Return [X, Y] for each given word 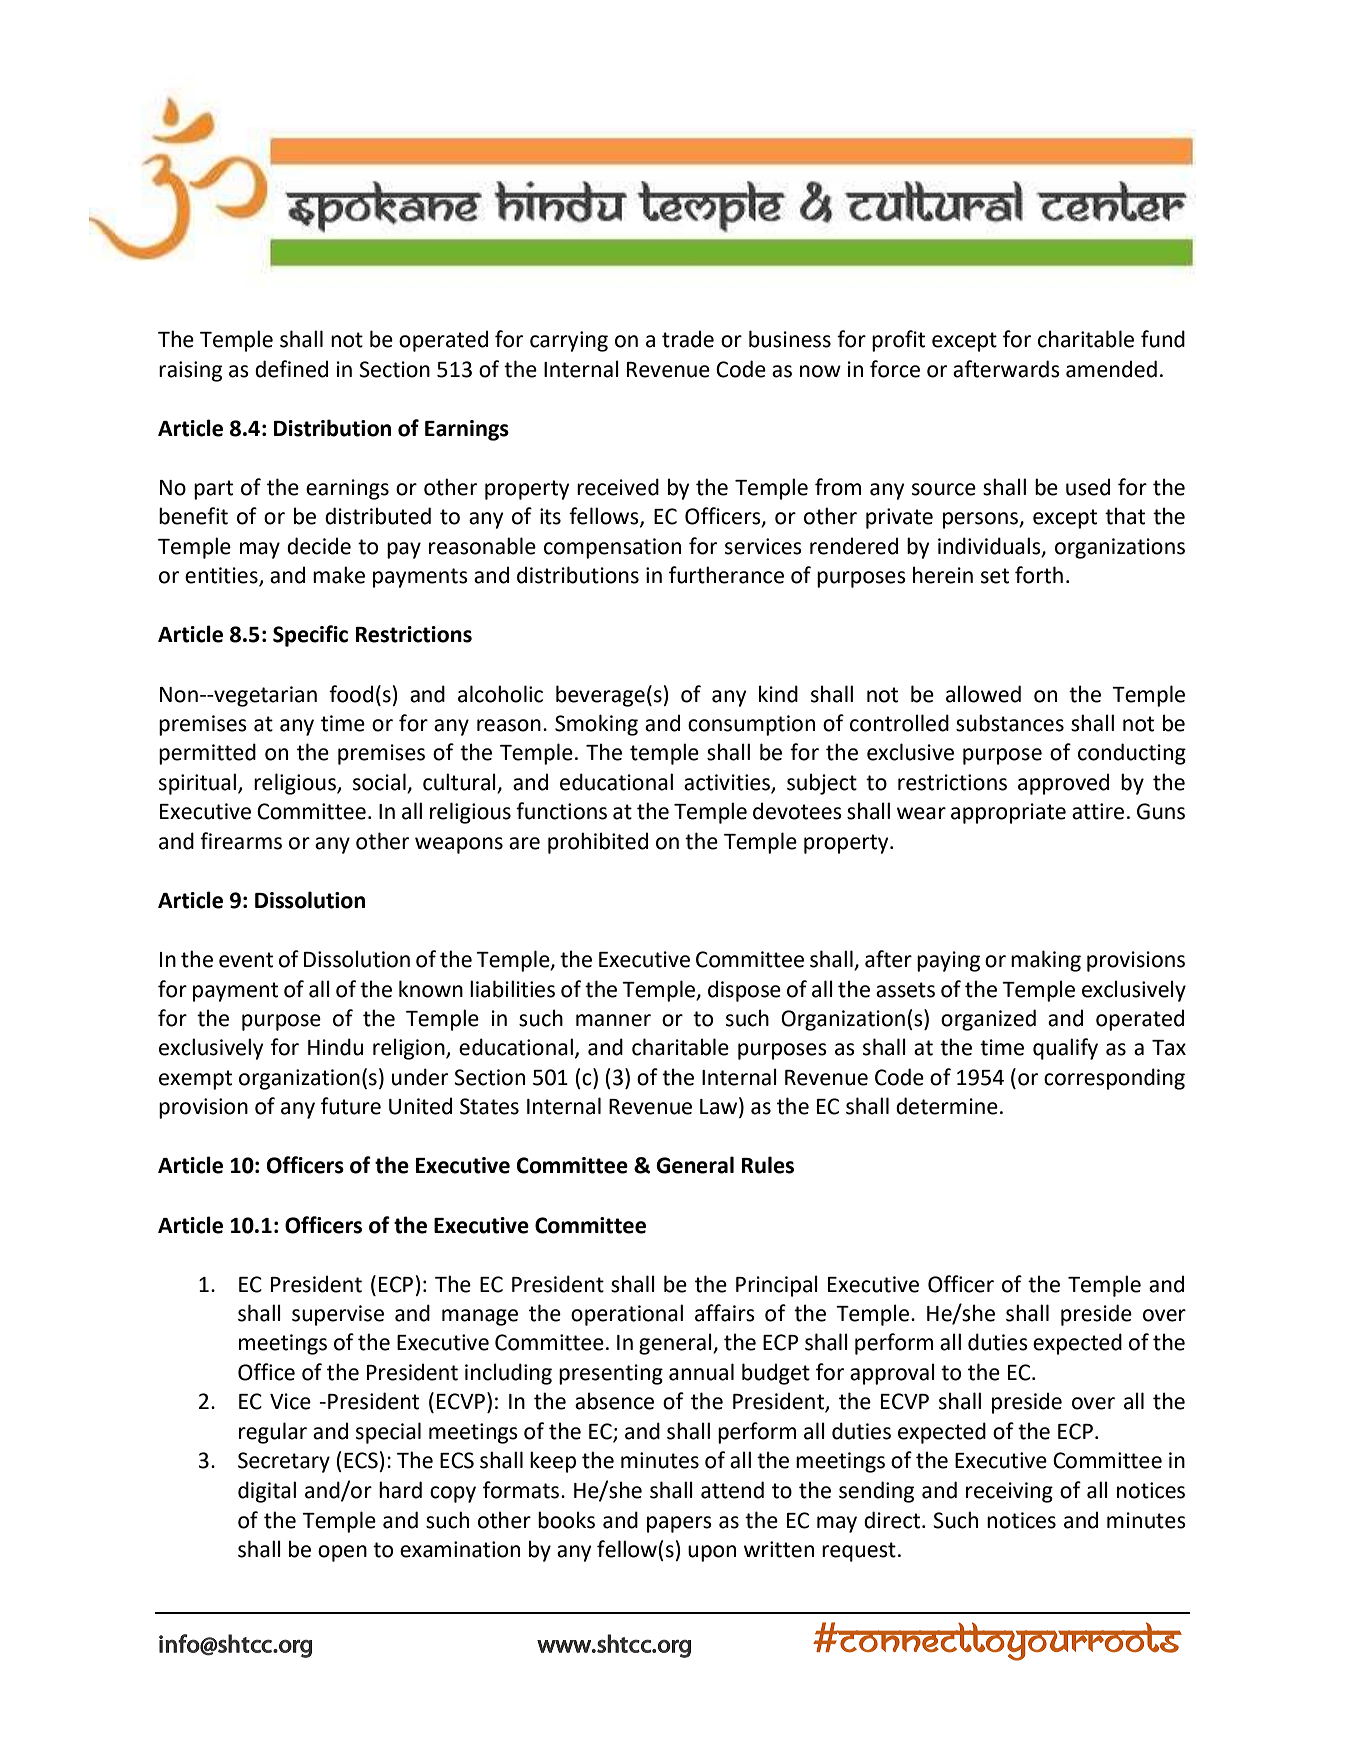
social [380, 783]
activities [728, 783]
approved [1063, 784]
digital [267, 1492]
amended [1111, 369]
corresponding [1114, 1079]
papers [679, 1524]
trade [688, 339]
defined [291, 369]
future [351, 1106]
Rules [768, 1165]
